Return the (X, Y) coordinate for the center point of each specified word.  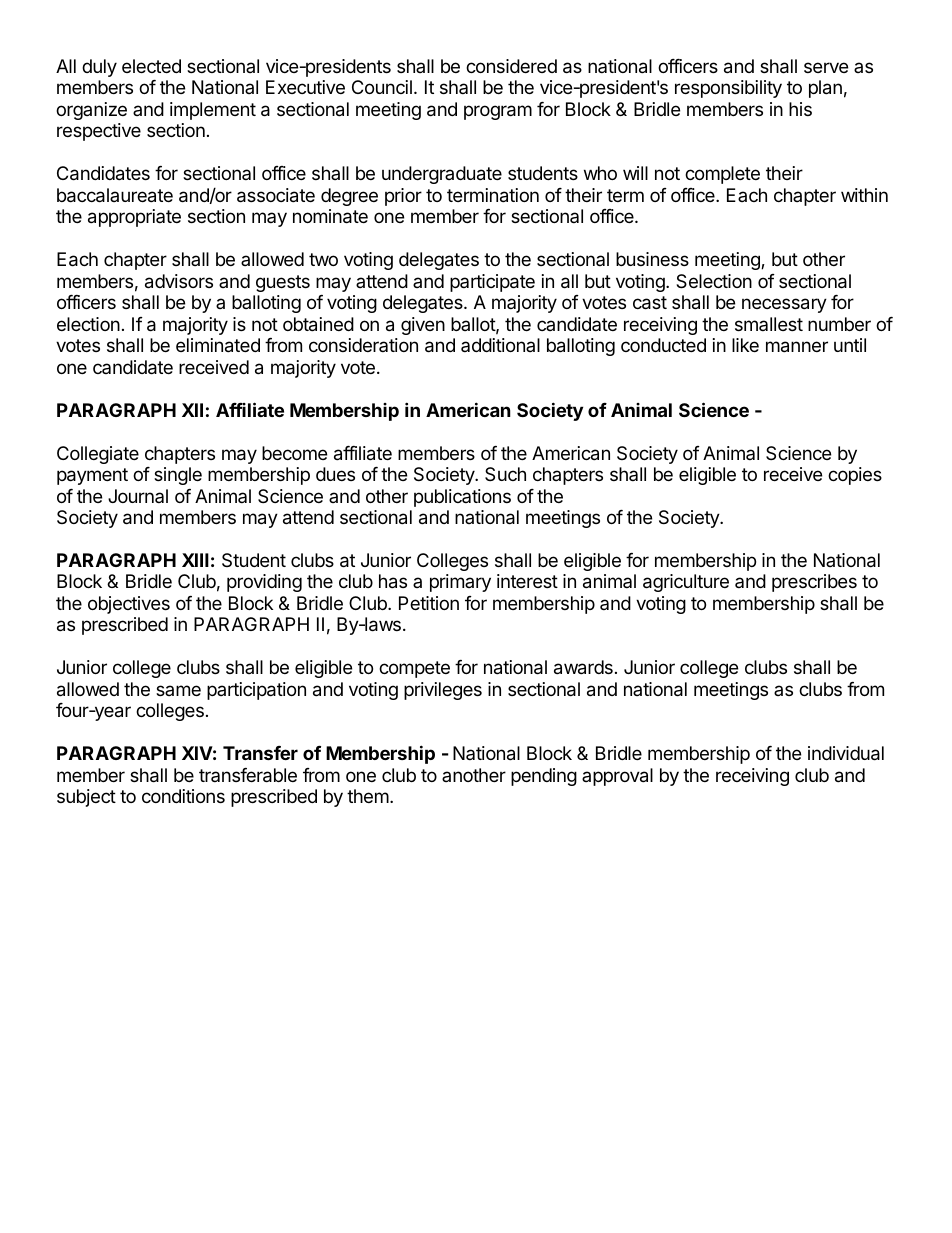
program (498, 112)
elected (151, 66)
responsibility (728, 89)
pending (544, 777)
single (178, 476)
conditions (183, 796)
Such (505, 474)
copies (855, 476)
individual (846, 753)
